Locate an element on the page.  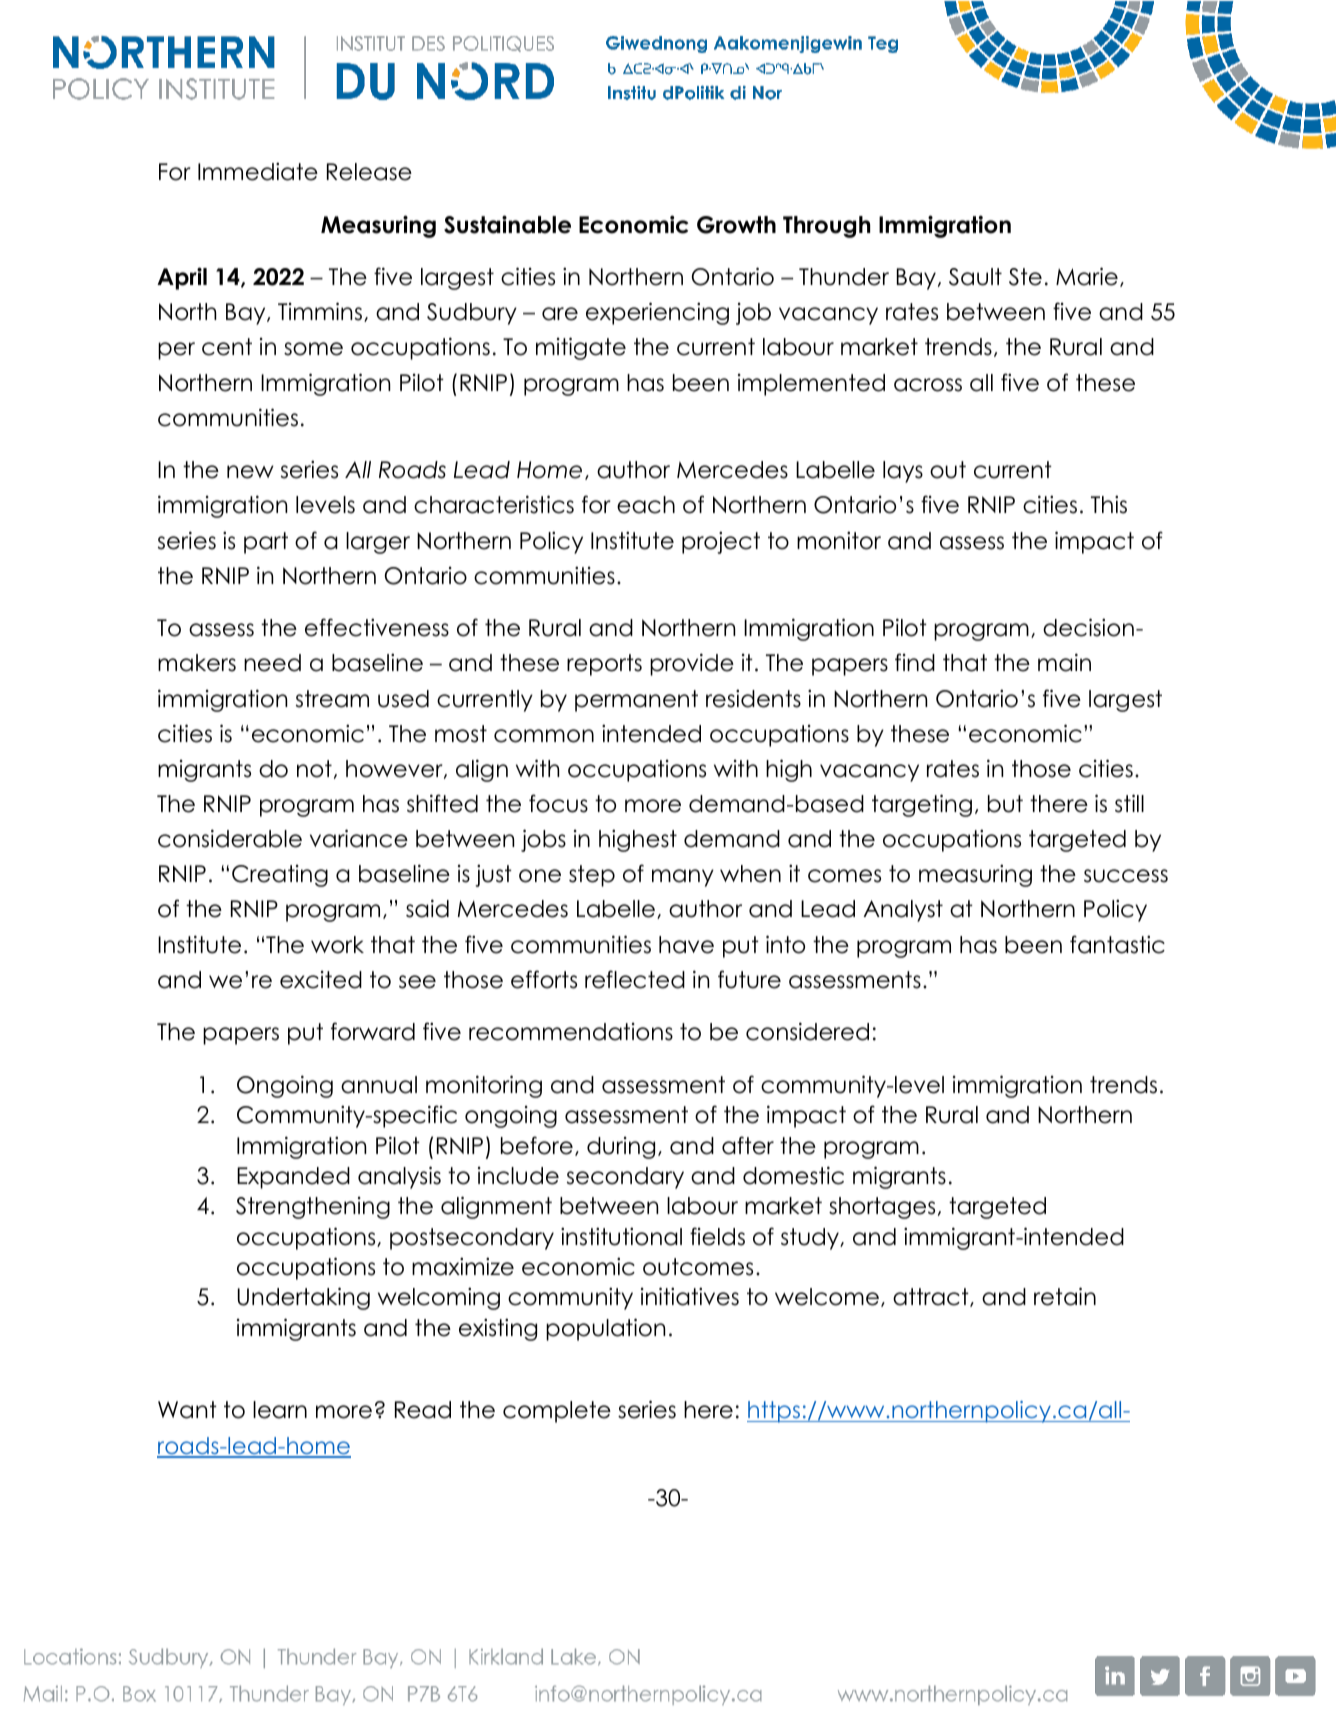
but is located at coordinates (1005, 804).
